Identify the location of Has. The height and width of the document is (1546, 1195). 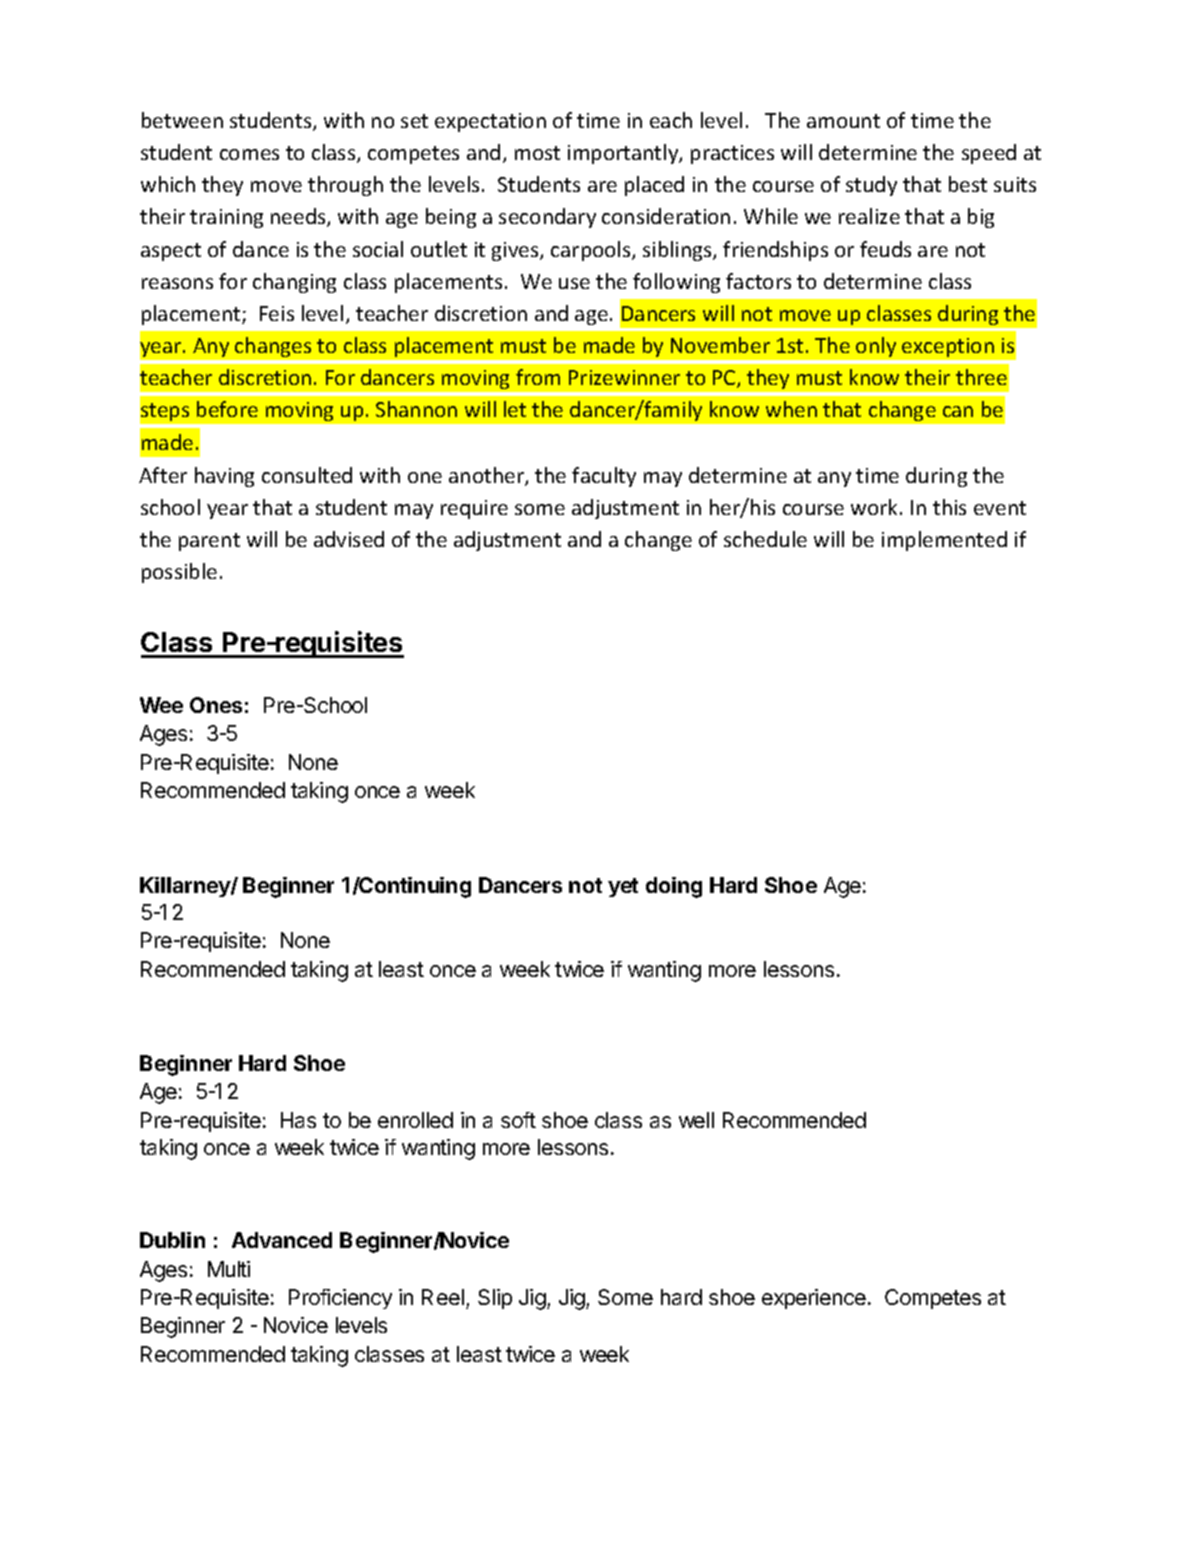
(298, 1120).
